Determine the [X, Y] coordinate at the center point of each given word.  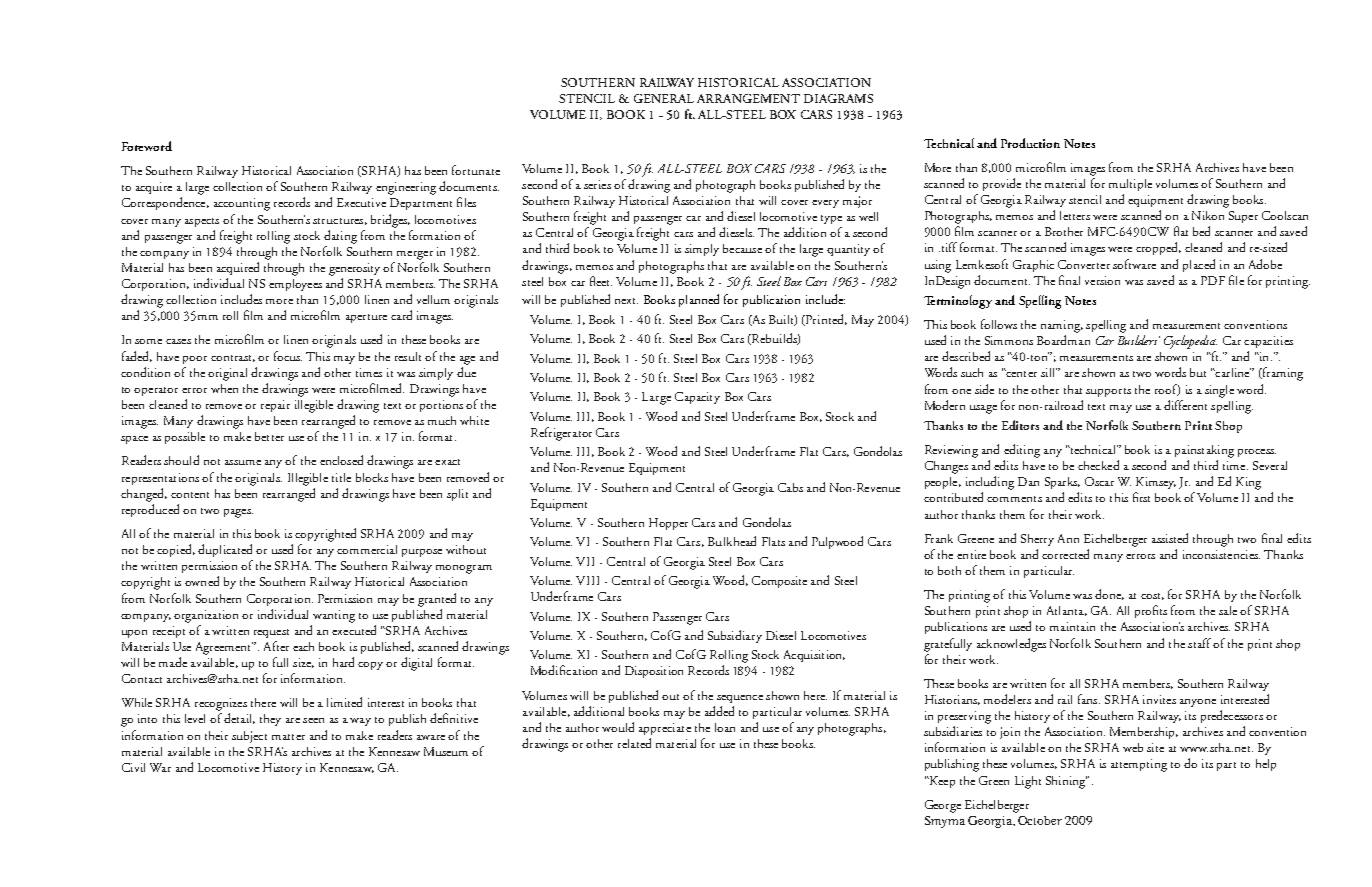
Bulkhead [732, 541]
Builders [1139, 340]
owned [202, 581]
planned [699, 300]
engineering [406, 188]
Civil [133, 767]
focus [288, 356]
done [1109, 594]
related [634, 743]
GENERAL [664, 98]
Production [1030, 143]
